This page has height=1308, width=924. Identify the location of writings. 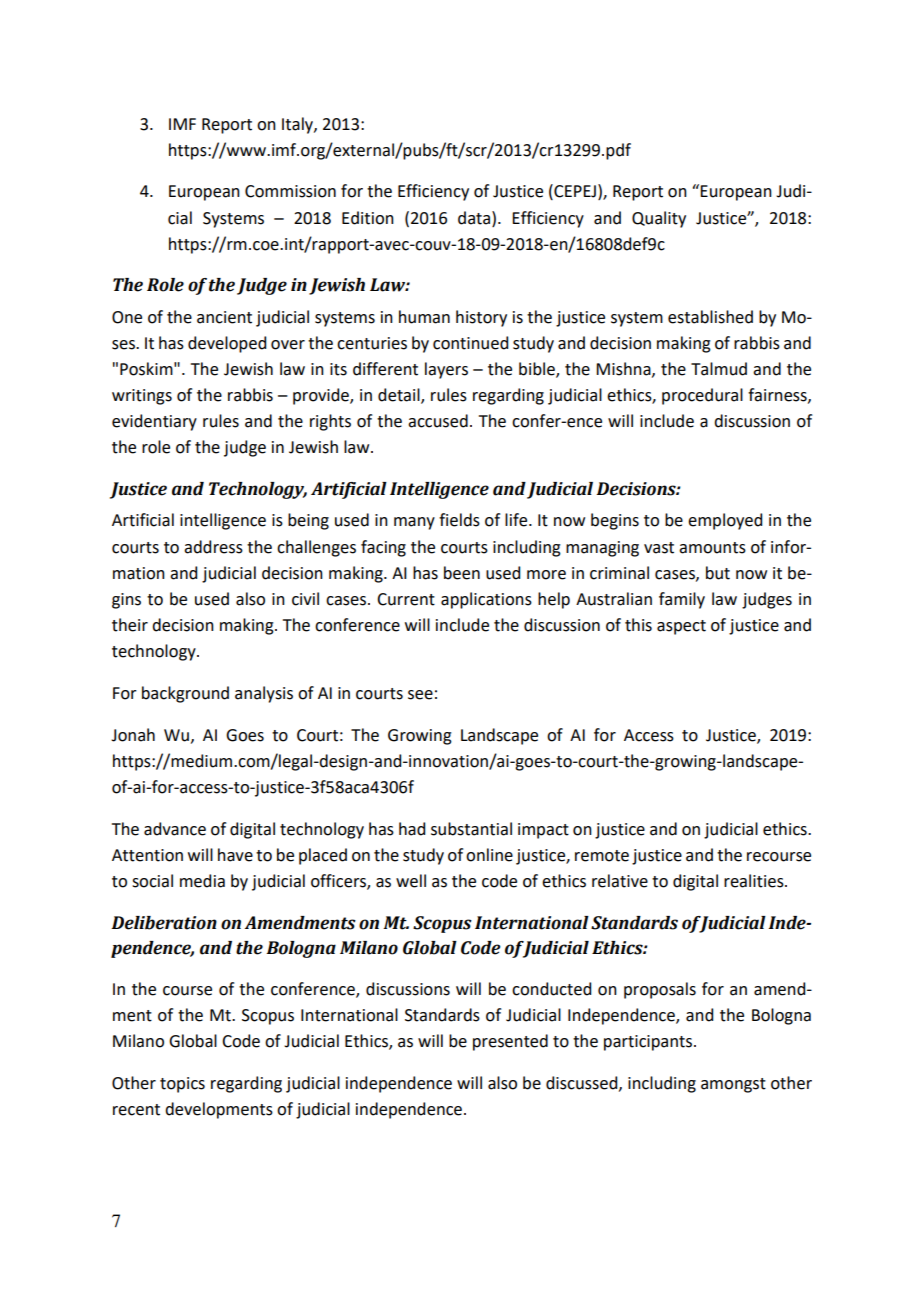
(142, 397).
